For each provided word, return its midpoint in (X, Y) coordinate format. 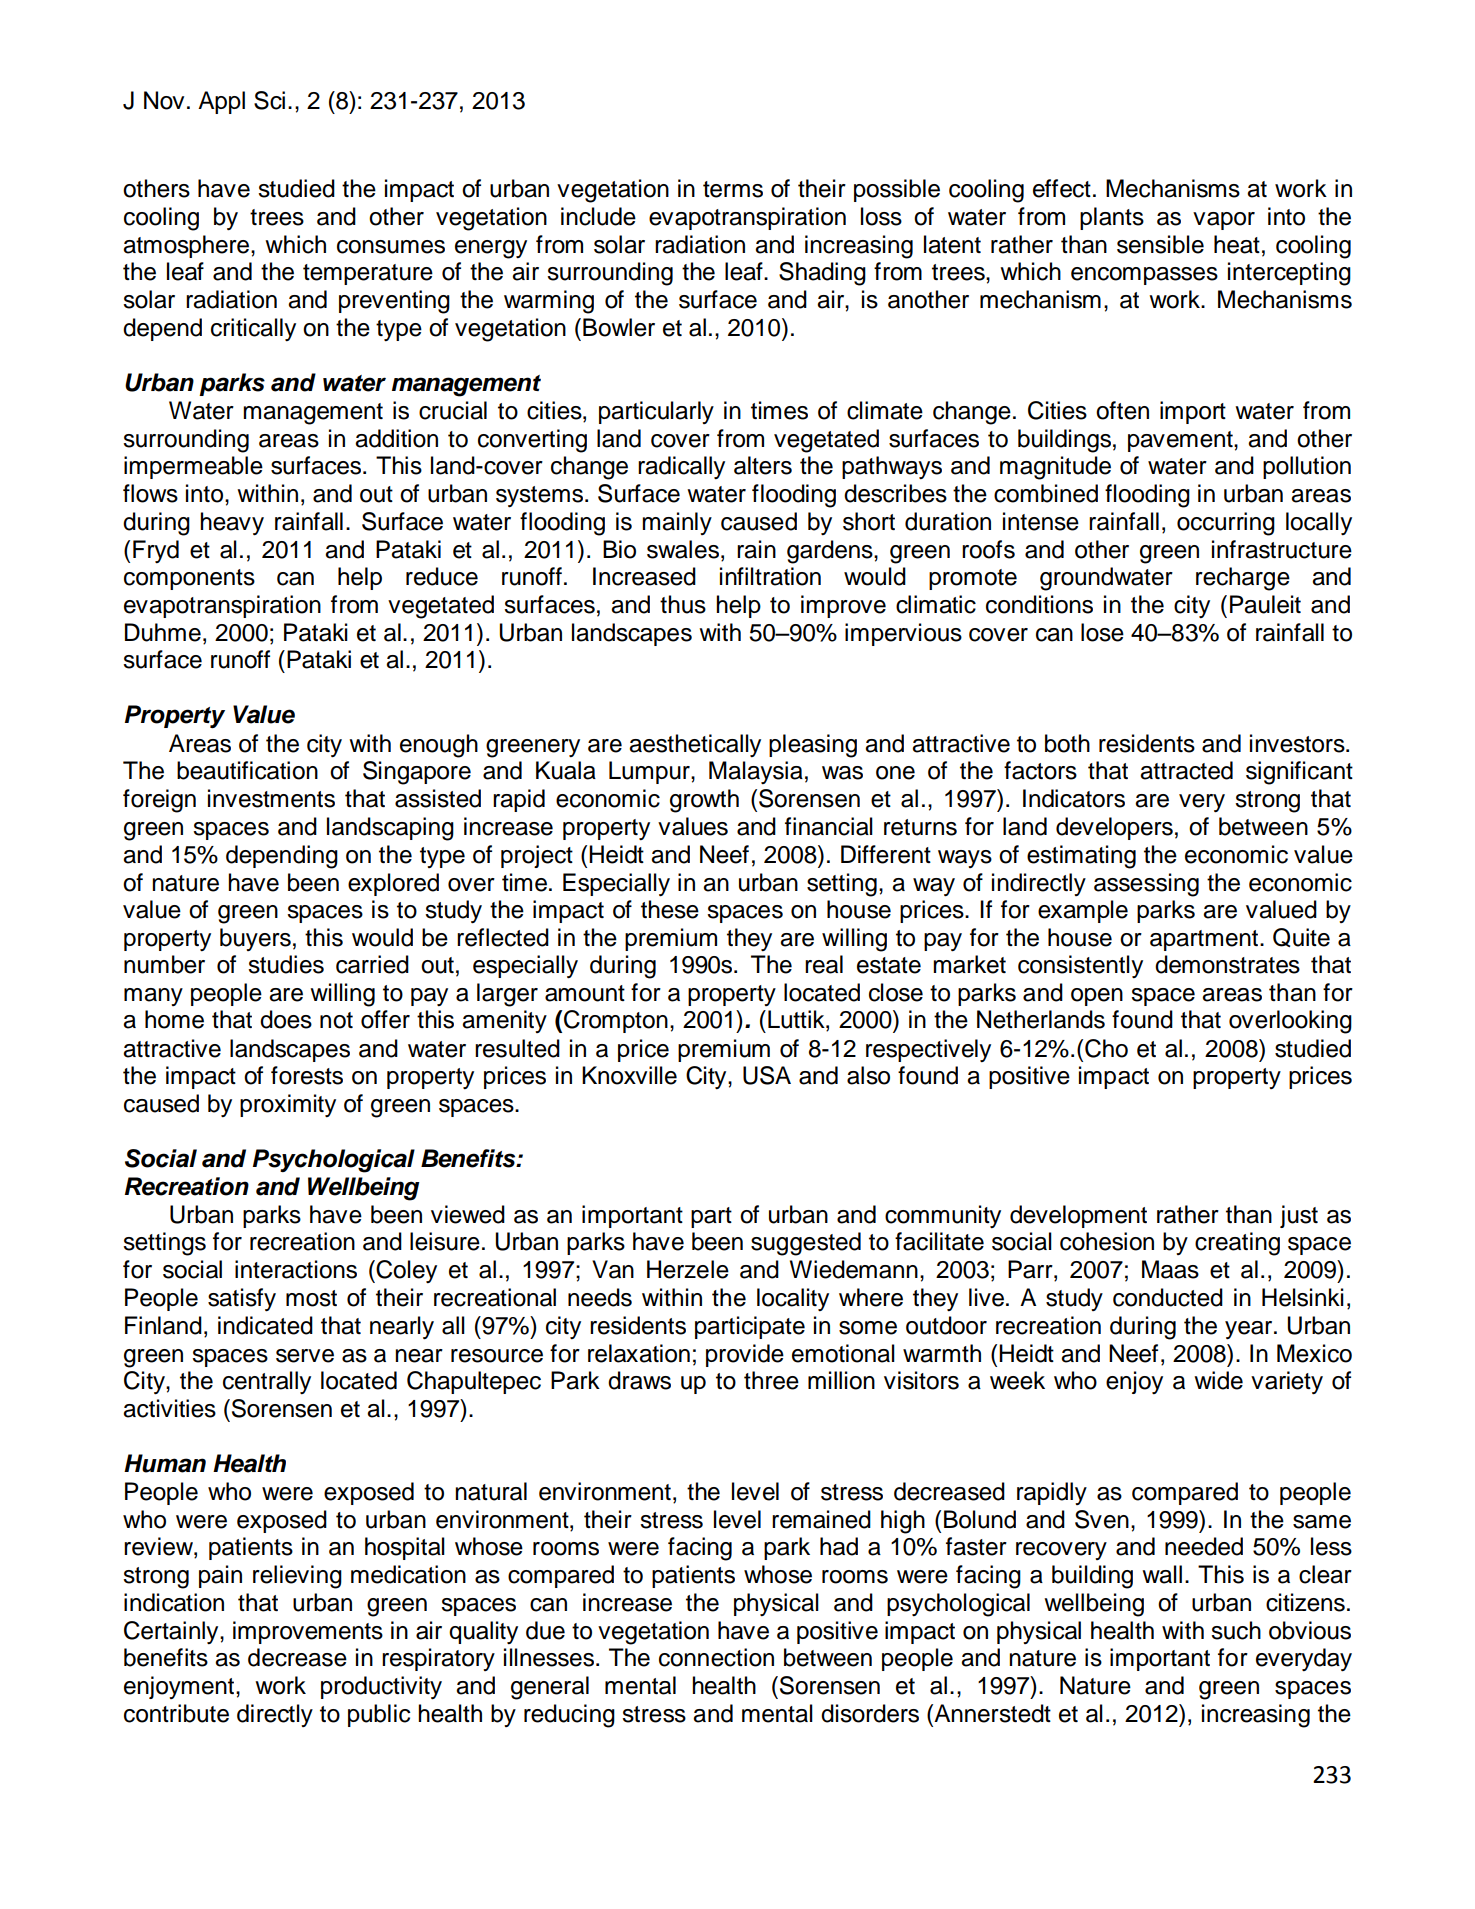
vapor (1224, 221)
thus (683, 604)
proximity (288, 1105)
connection (716, 1657)
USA (767, 1075)
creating (1237, 1244)
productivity (381, 1687)
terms (733, 189)
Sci (269, 100)
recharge (1243, 579)
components (189, 579)
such (1236, 1630)
